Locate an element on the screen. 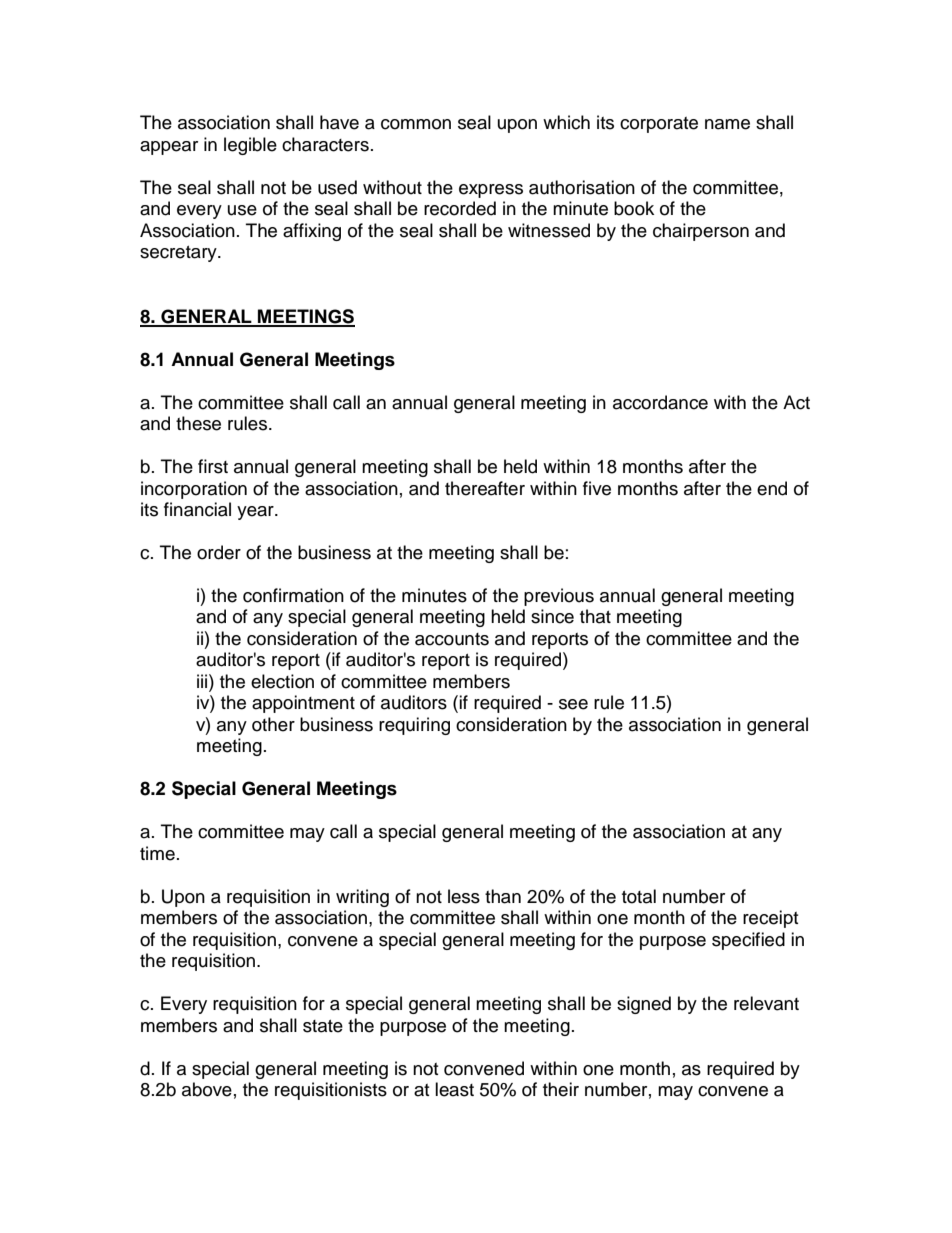 Image resolution: width=952 pixels, height=1233 pixels. accounts is located at coordinates (452, 639).
